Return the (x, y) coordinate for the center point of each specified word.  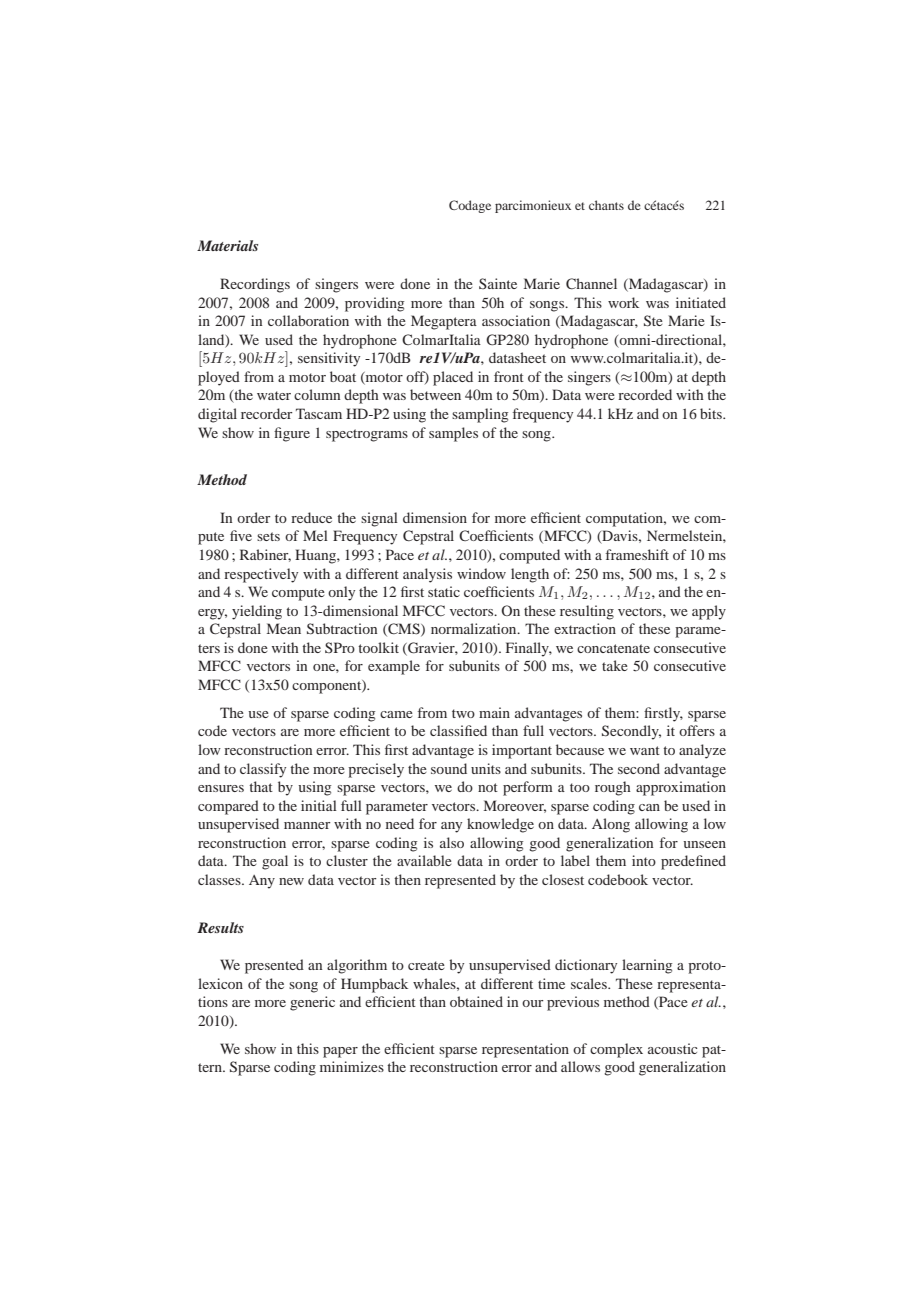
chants (606, 205)
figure (292, 434)
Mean (284, 628)
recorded (645, 394)
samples (453, 434)
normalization (475, 628)
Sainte (498, 283)
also (452, 842)
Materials (227, 245)
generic (312, 1003)
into (644, 860)
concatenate (613, 648)
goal (275, 862)
